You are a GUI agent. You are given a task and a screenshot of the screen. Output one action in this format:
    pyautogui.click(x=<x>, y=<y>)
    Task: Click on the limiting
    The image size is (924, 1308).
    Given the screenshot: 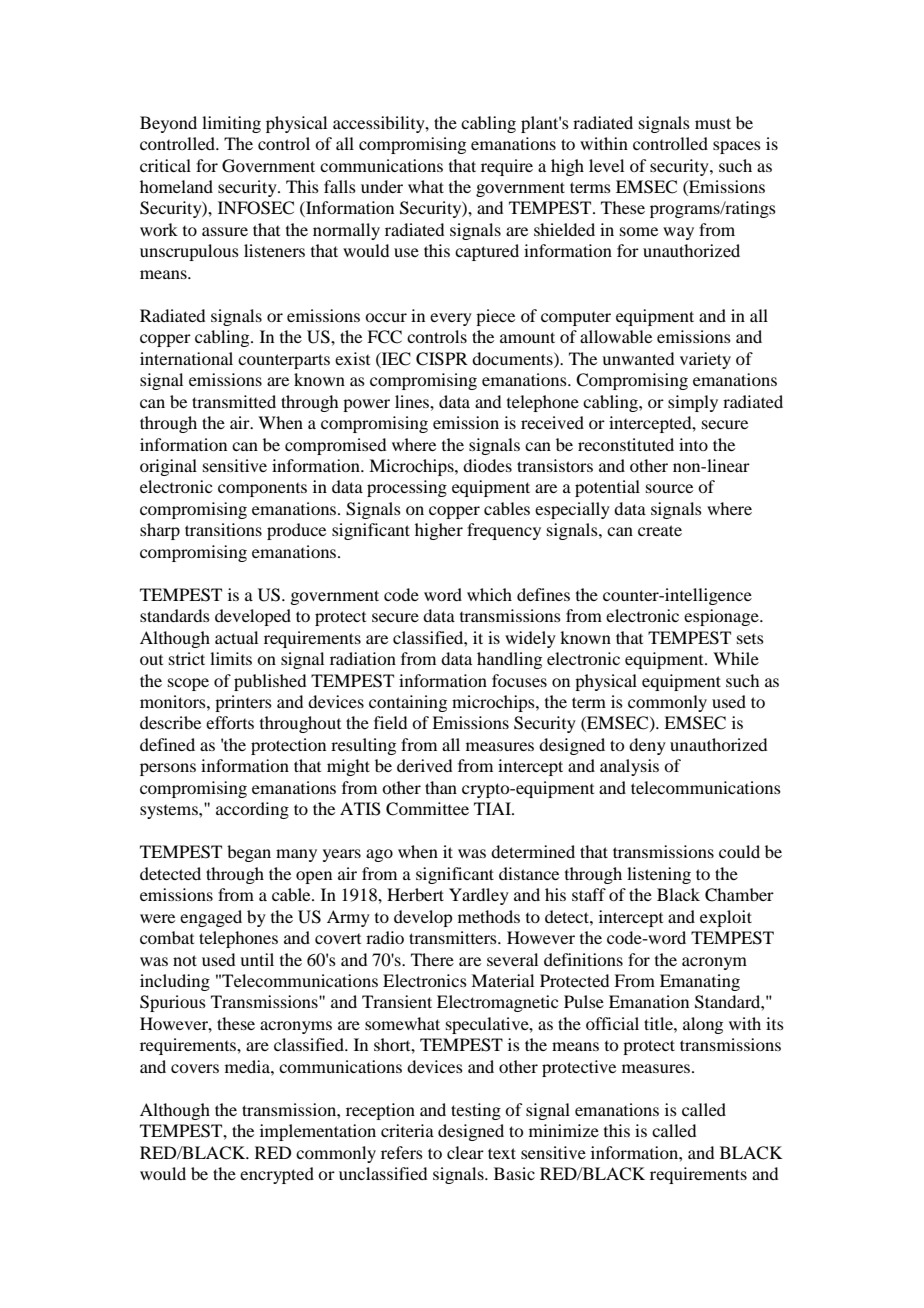 What is the action you would take?
    pyautogui.click(x=231, y=124)
